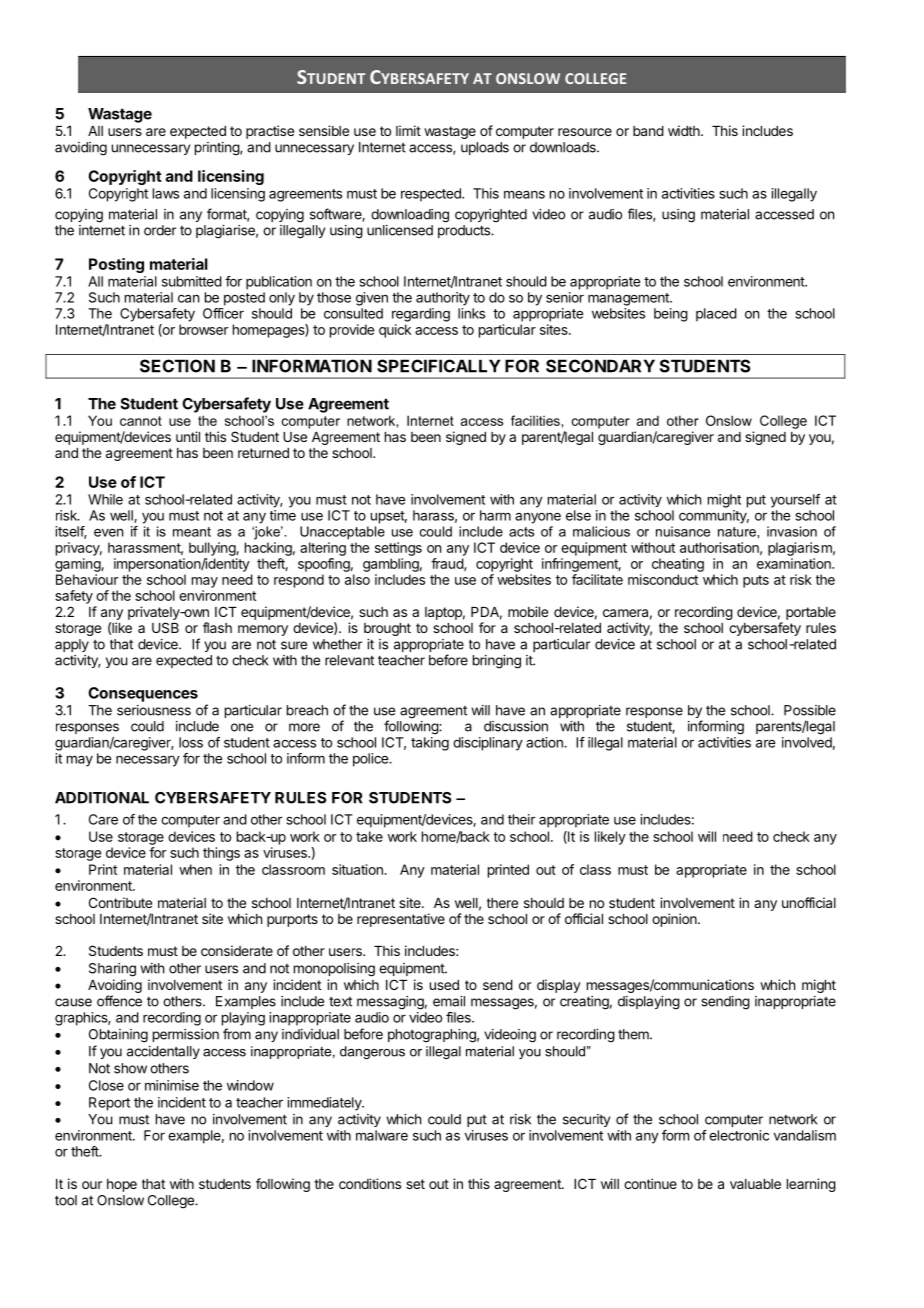 This image has width=924, height=1308. I want to click on bringing, so click(497, 662).
